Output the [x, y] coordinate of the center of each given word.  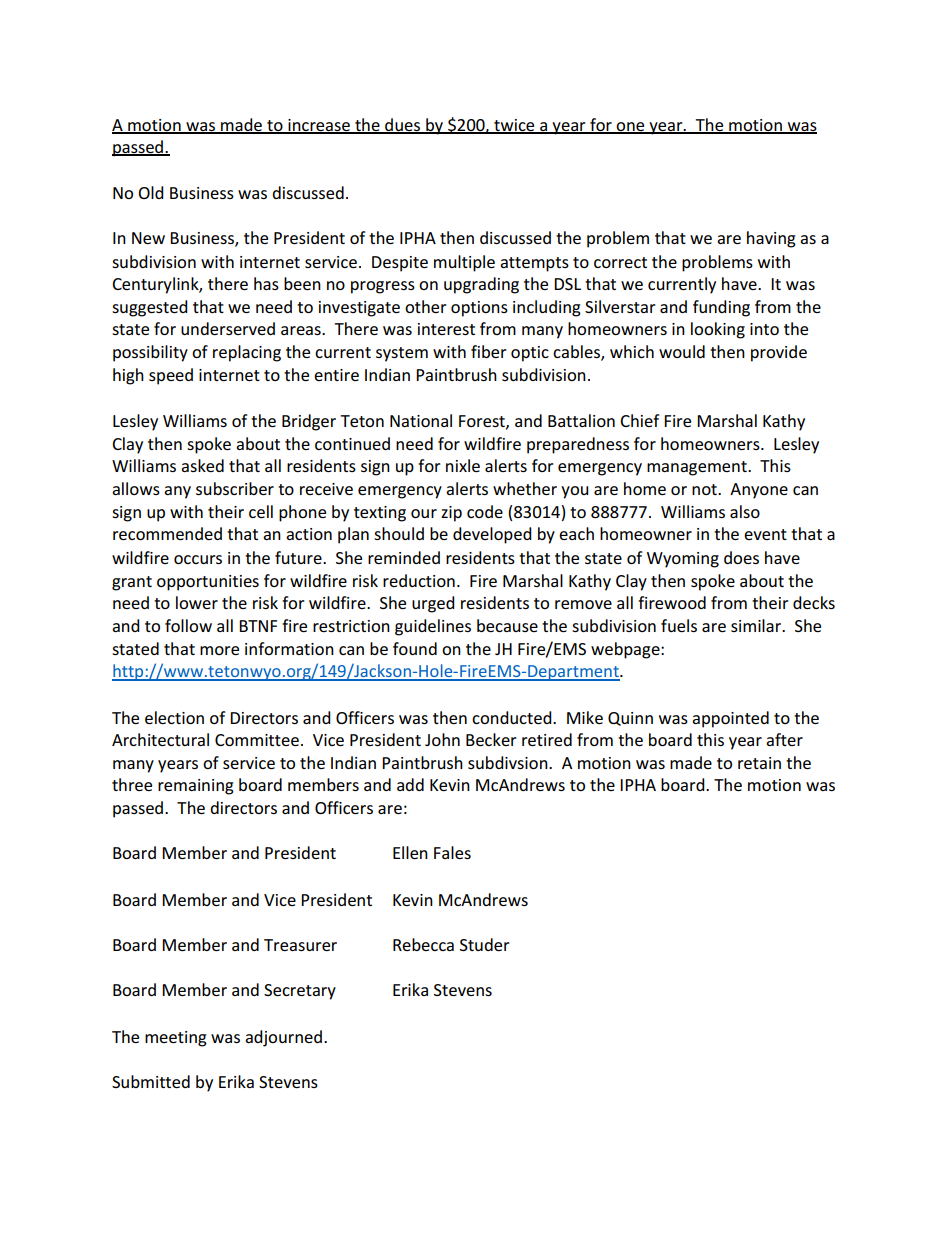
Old [151, 192]
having [771, 239]
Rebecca [423, 944]
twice [514, 126]
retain [759, 763]
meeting [176, 1039]
